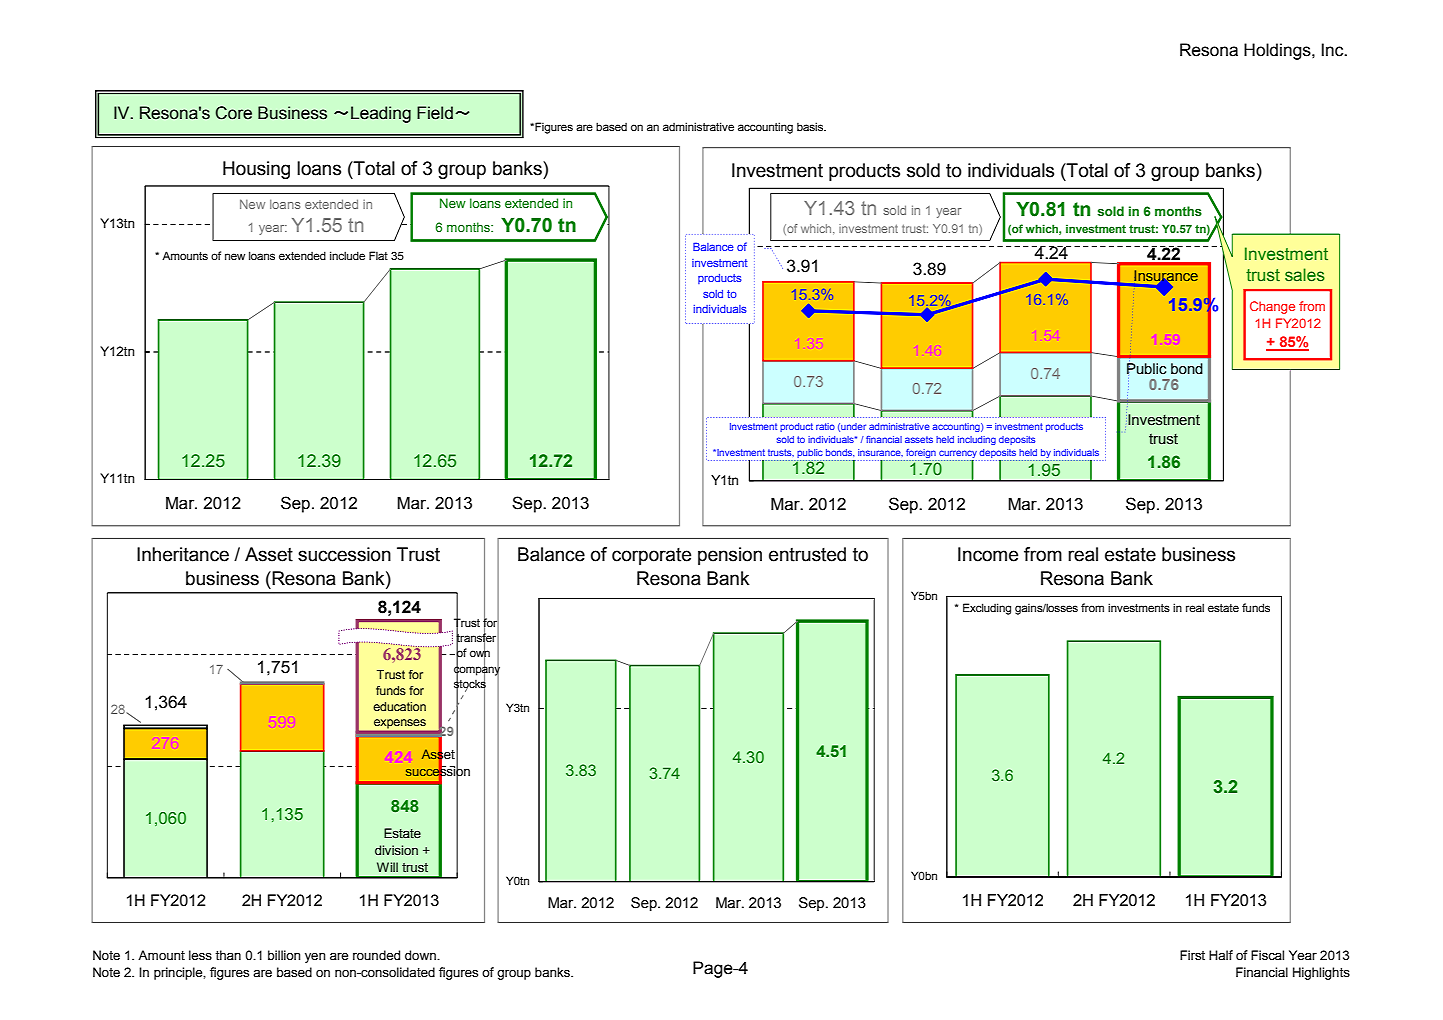  What do you see at coordinates (1278, 51) in the screenshot?
I see `Holdings` at bounding box center [1278, 51].
